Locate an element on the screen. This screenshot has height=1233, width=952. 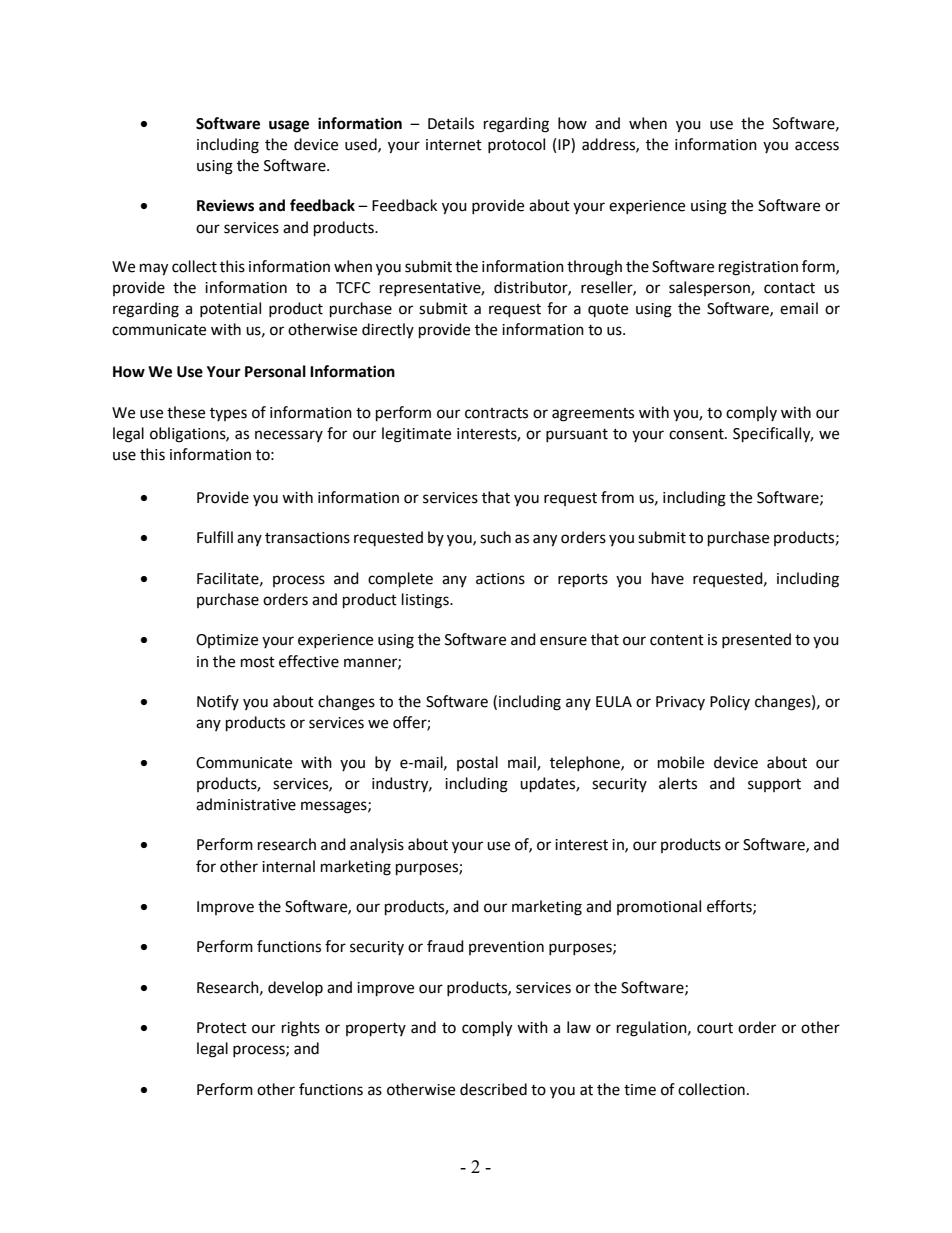
contracts is located at coordinates (496, 413).
